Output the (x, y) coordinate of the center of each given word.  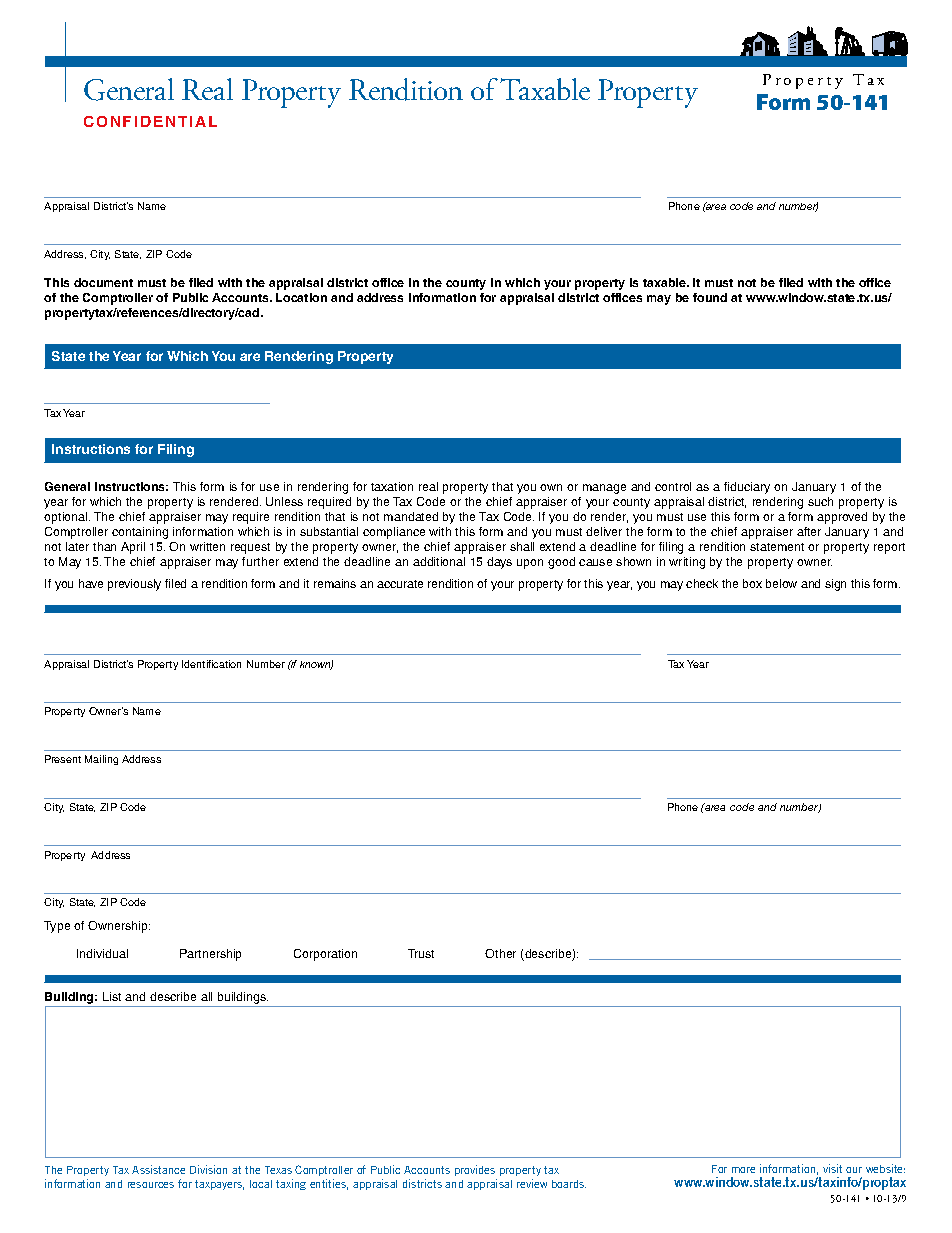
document (103, 282)
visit (832, 1168)
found (710, 297)
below (781, 583)
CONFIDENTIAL (150, 121)
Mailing (101, 760)
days (499, 563)
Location (301, 297)
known (316, 665)
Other (500, 953)
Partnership (210, 955)
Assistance (158, 1169)
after (809, 531)
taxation (392, 486)
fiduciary (747, 488)
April (133, 548)
